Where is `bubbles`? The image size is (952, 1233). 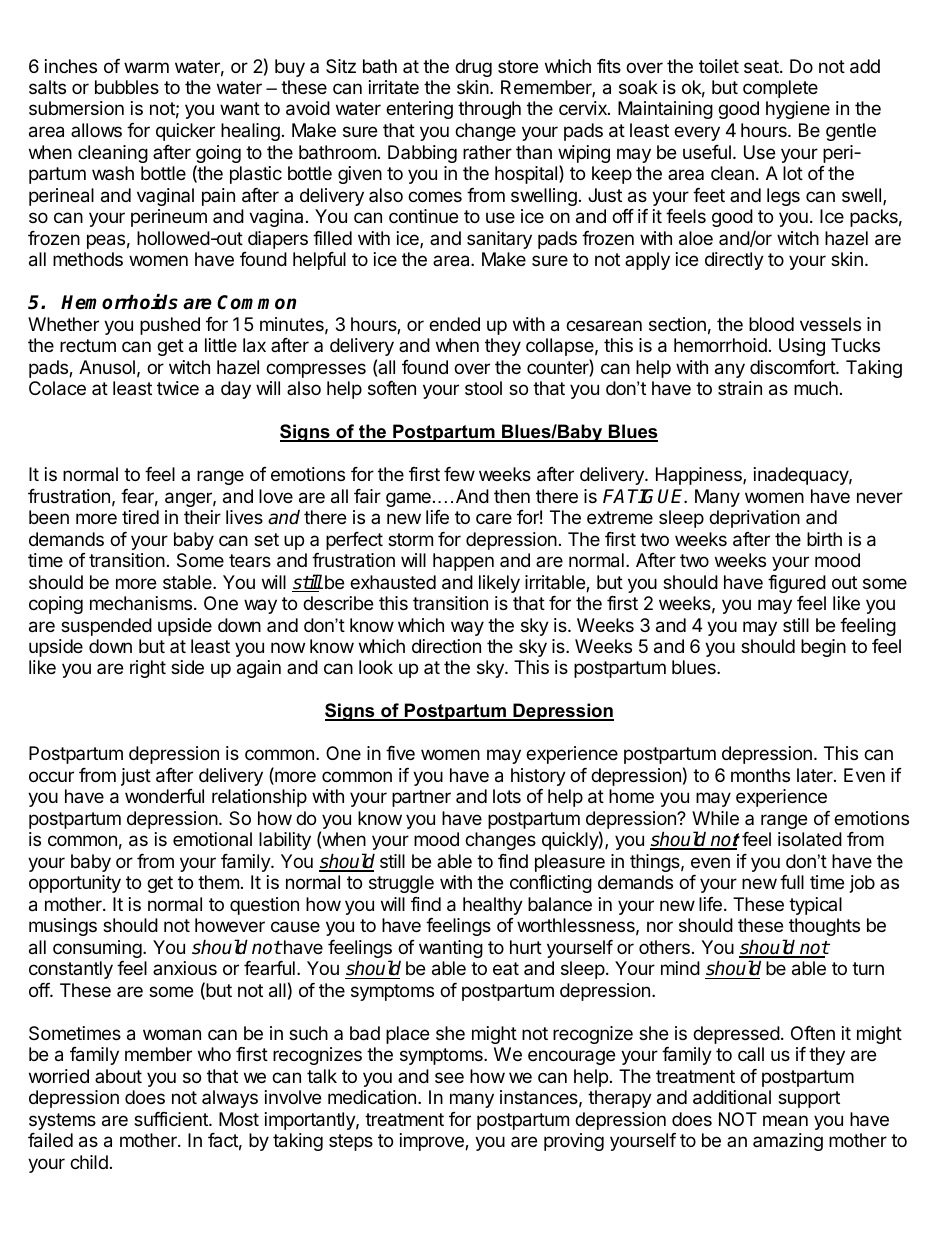 bubbles is located at coordinates (127, 87).
